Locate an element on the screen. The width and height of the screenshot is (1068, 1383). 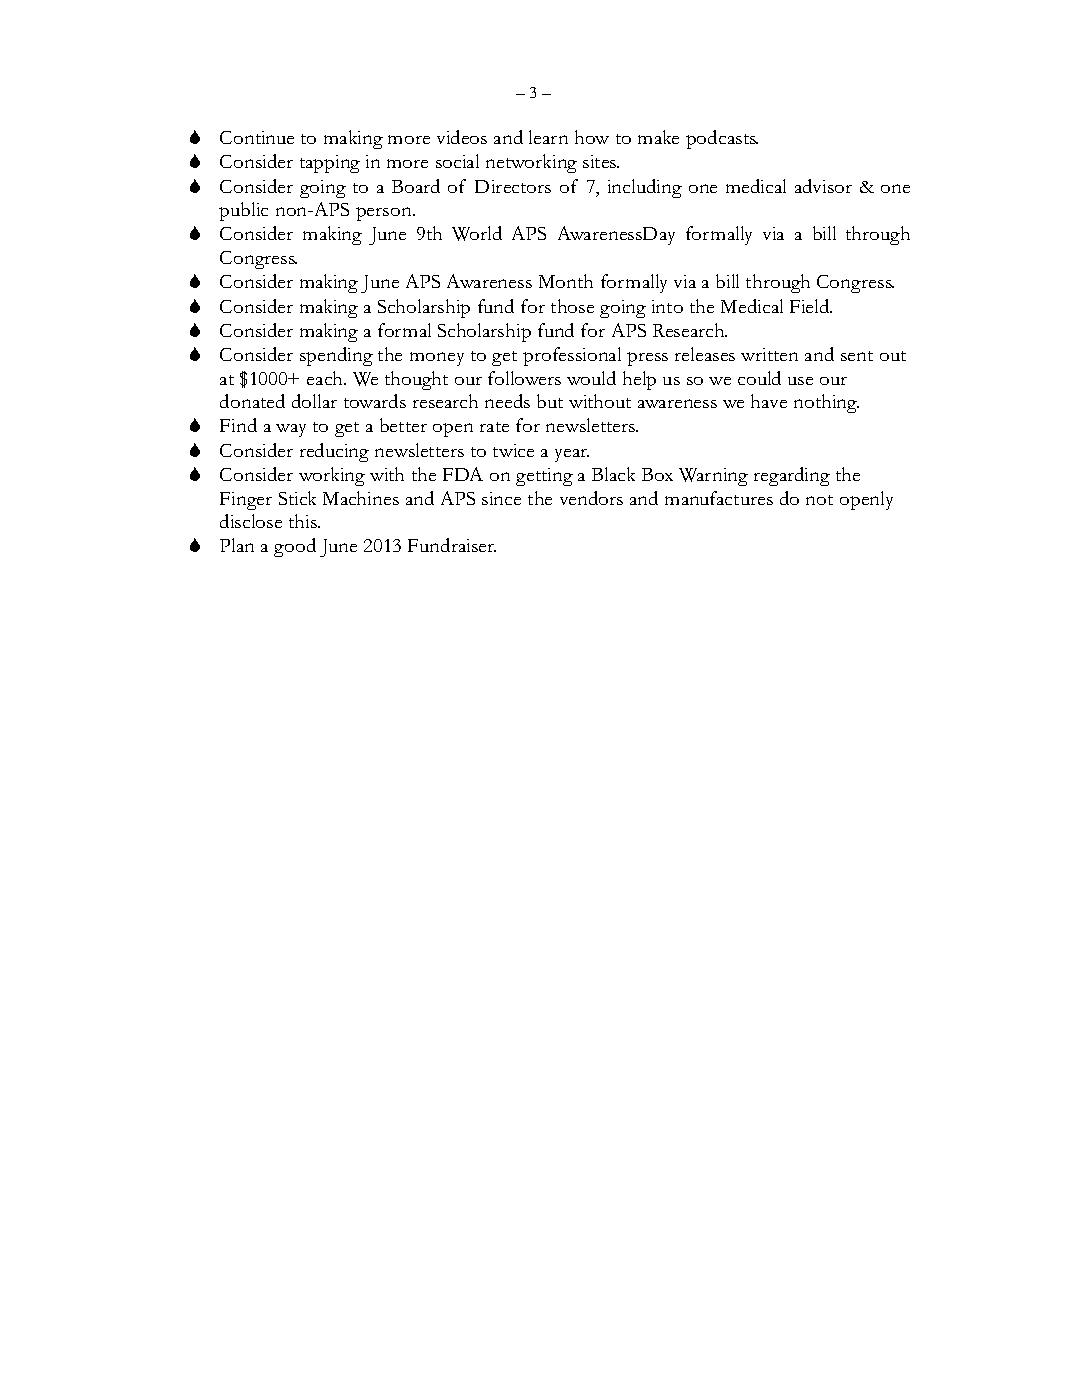
person is located at coordinates (385, 214).
